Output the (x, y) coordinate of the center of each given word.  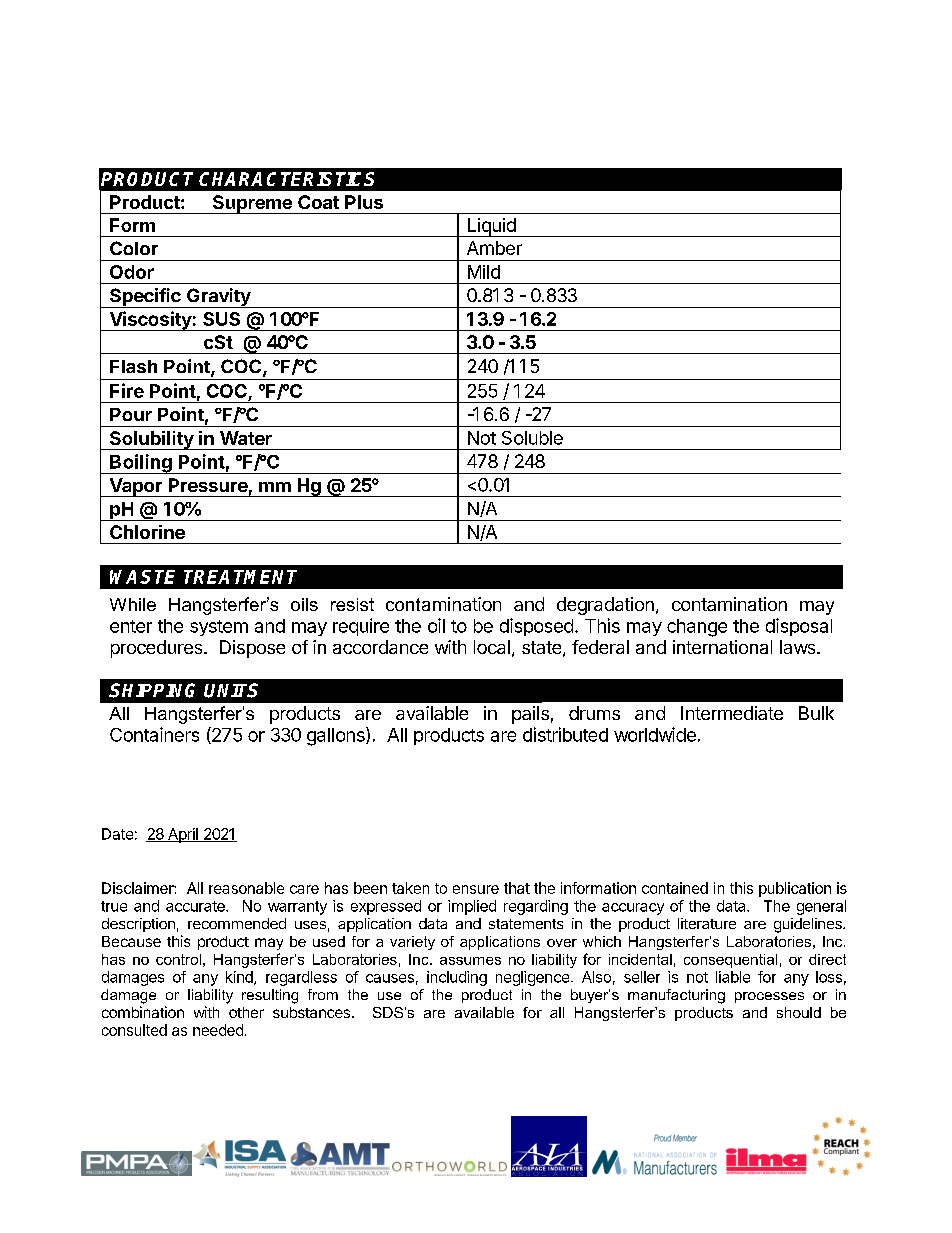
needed (218, 1030)
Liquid (491, 227)
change (697, 628)
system (219, 628)
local (492, 647)
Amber (494, 248)
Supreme (252, 204)
